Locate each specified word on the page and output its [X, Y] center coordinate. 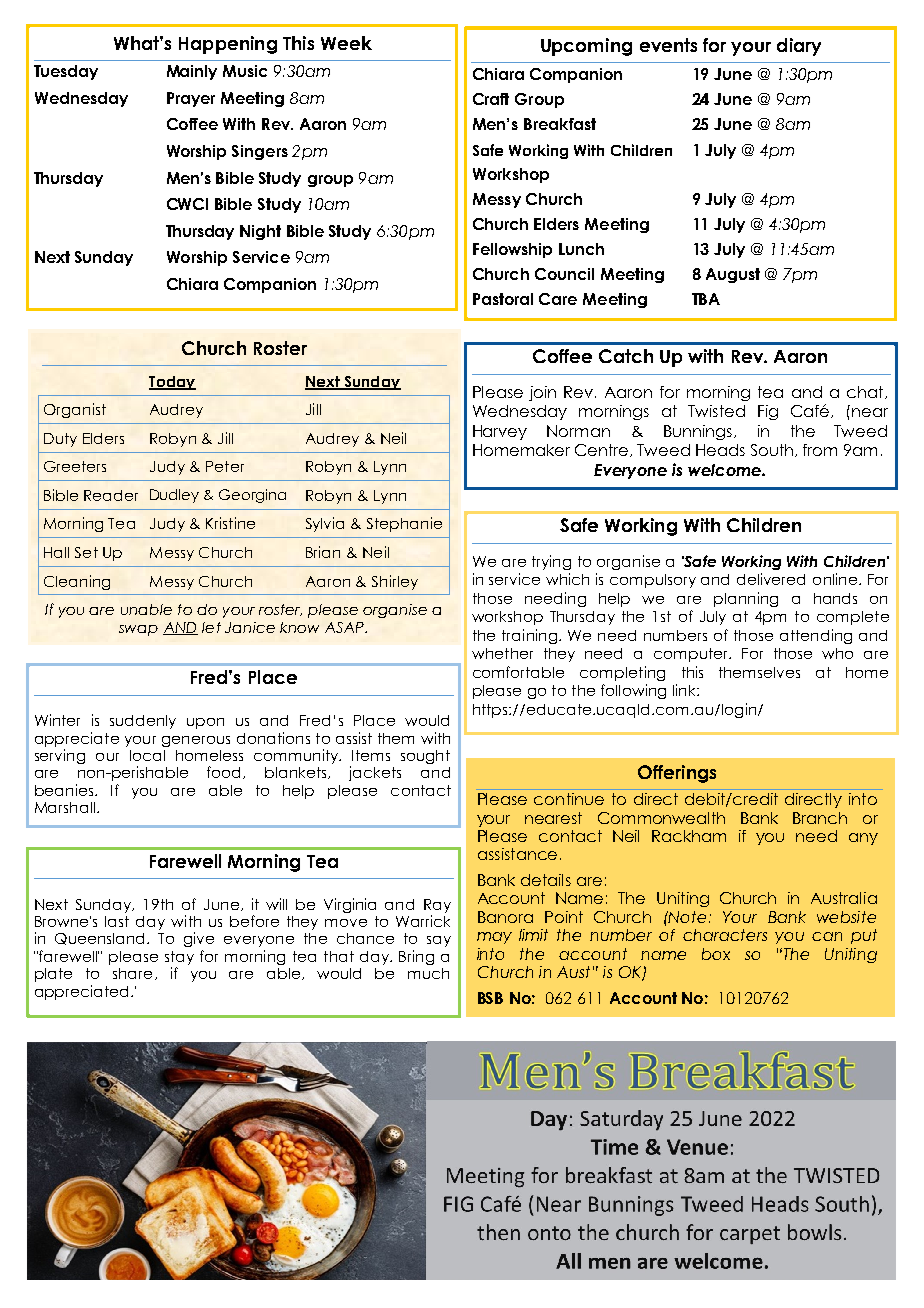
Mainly [192, 72]
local [147, 755]
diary [799, 47]
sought [425, 757]
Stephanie [404, 524]
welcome [725, 470]
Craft [491, 99]
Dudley [174, 496]
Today [172, 383]
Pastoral [503, 299]
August [733, 275]
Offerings [677, 774]
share [132, 973]
